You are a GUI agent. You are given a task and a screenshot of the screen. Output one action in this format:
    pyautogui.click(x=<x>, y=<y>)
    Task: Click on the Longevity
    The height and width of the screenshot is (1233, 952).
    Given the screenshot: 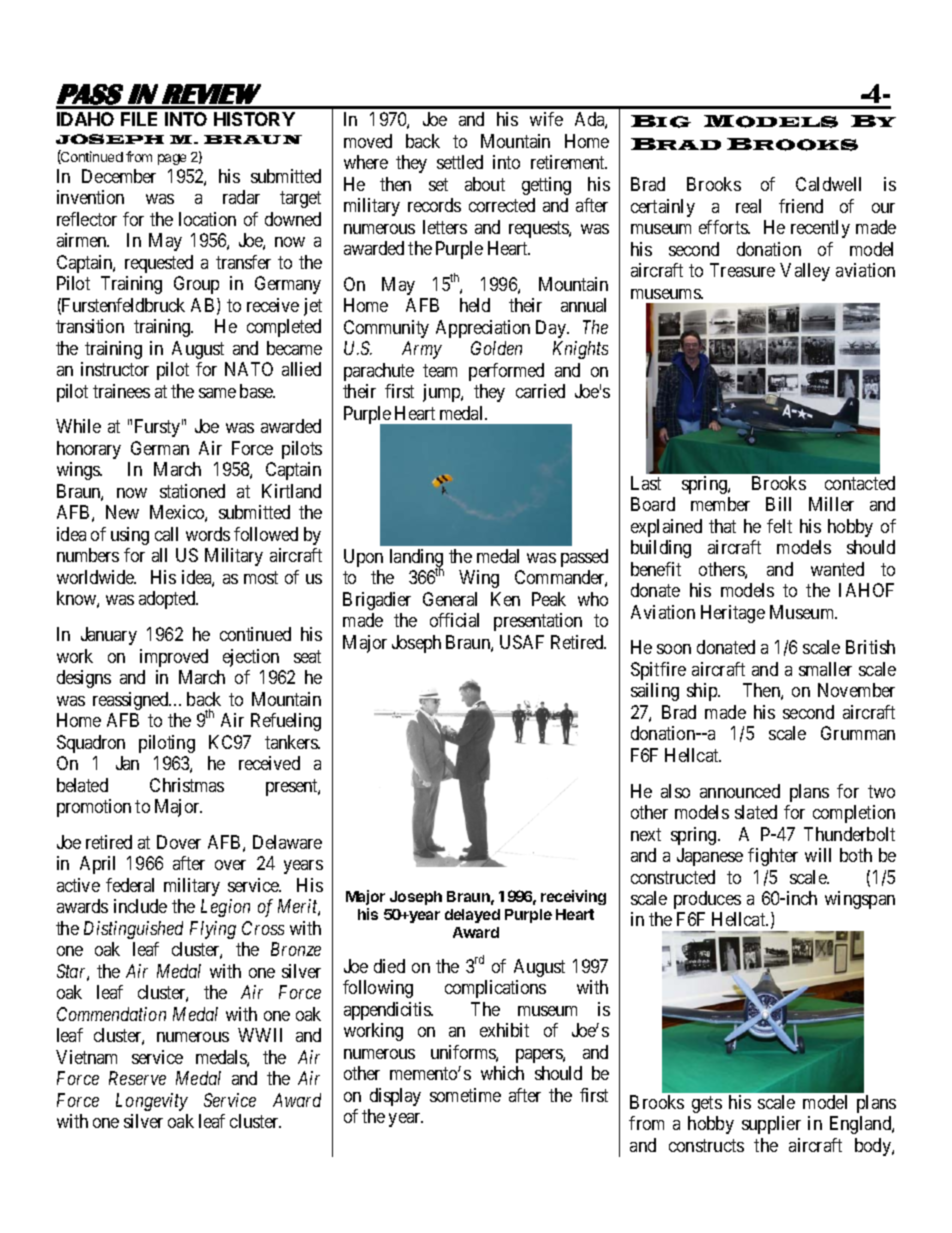 What is the action you would take?
    pyautogui.click(x=152, y=1102)
